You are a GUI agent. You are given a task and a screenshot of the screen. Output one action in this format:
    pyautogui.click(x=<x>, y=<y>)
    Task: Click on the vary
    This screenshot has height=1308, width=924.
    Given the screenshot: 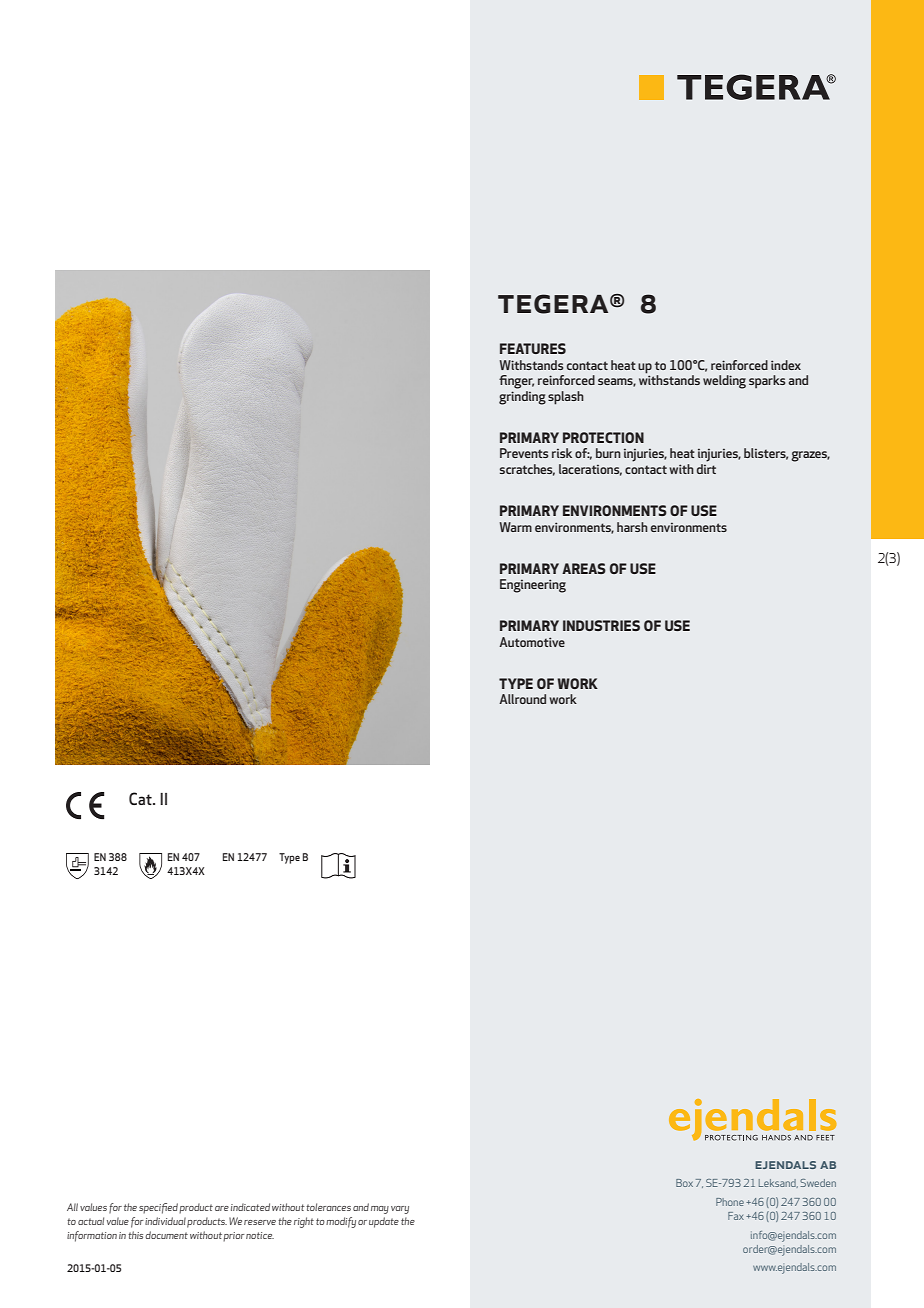 What is the action you would take?
    pyautogui.click(x=400, y=1210)
